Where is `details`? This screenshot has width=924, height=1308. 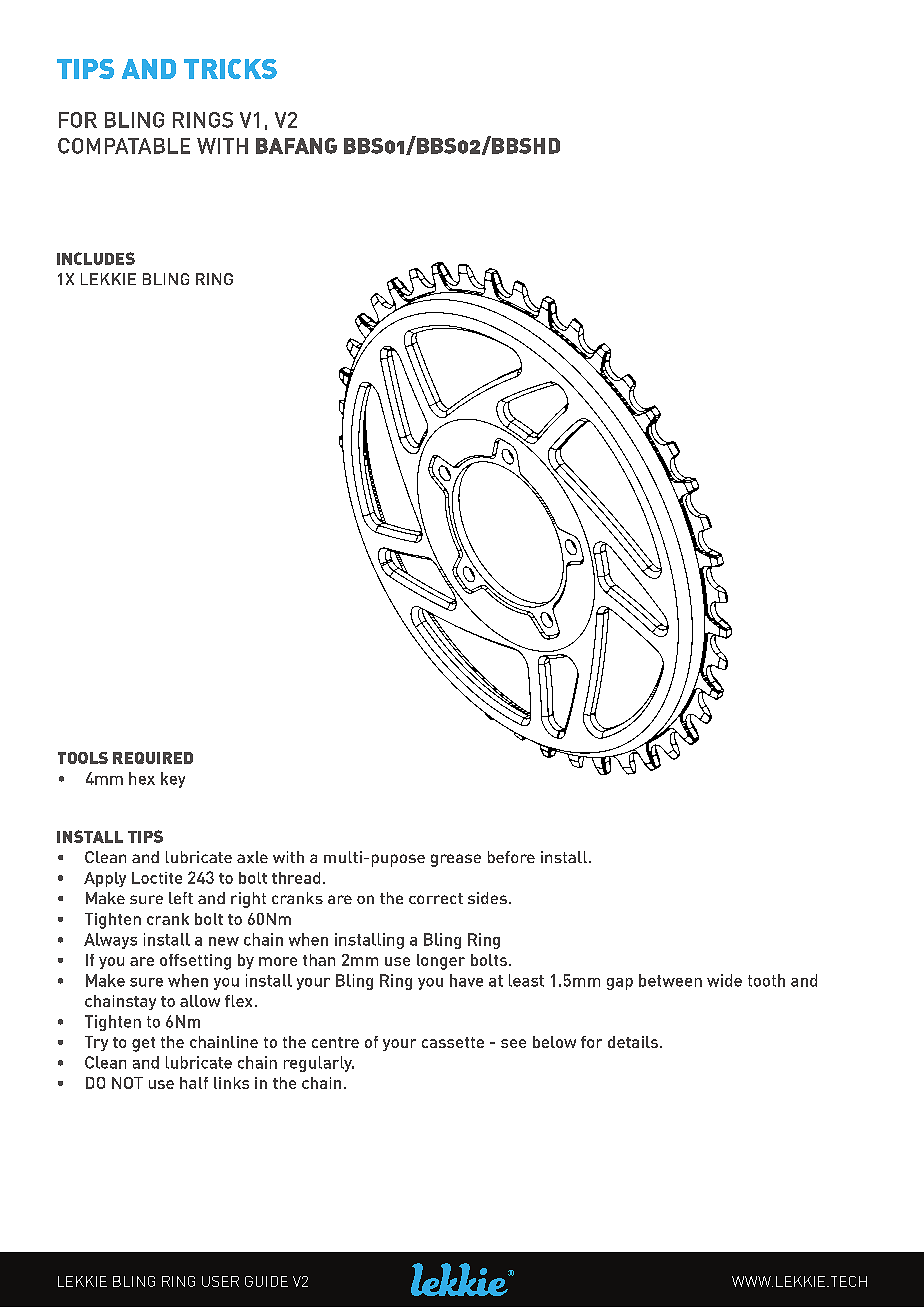 details is located at coordinates (633, 1042).
